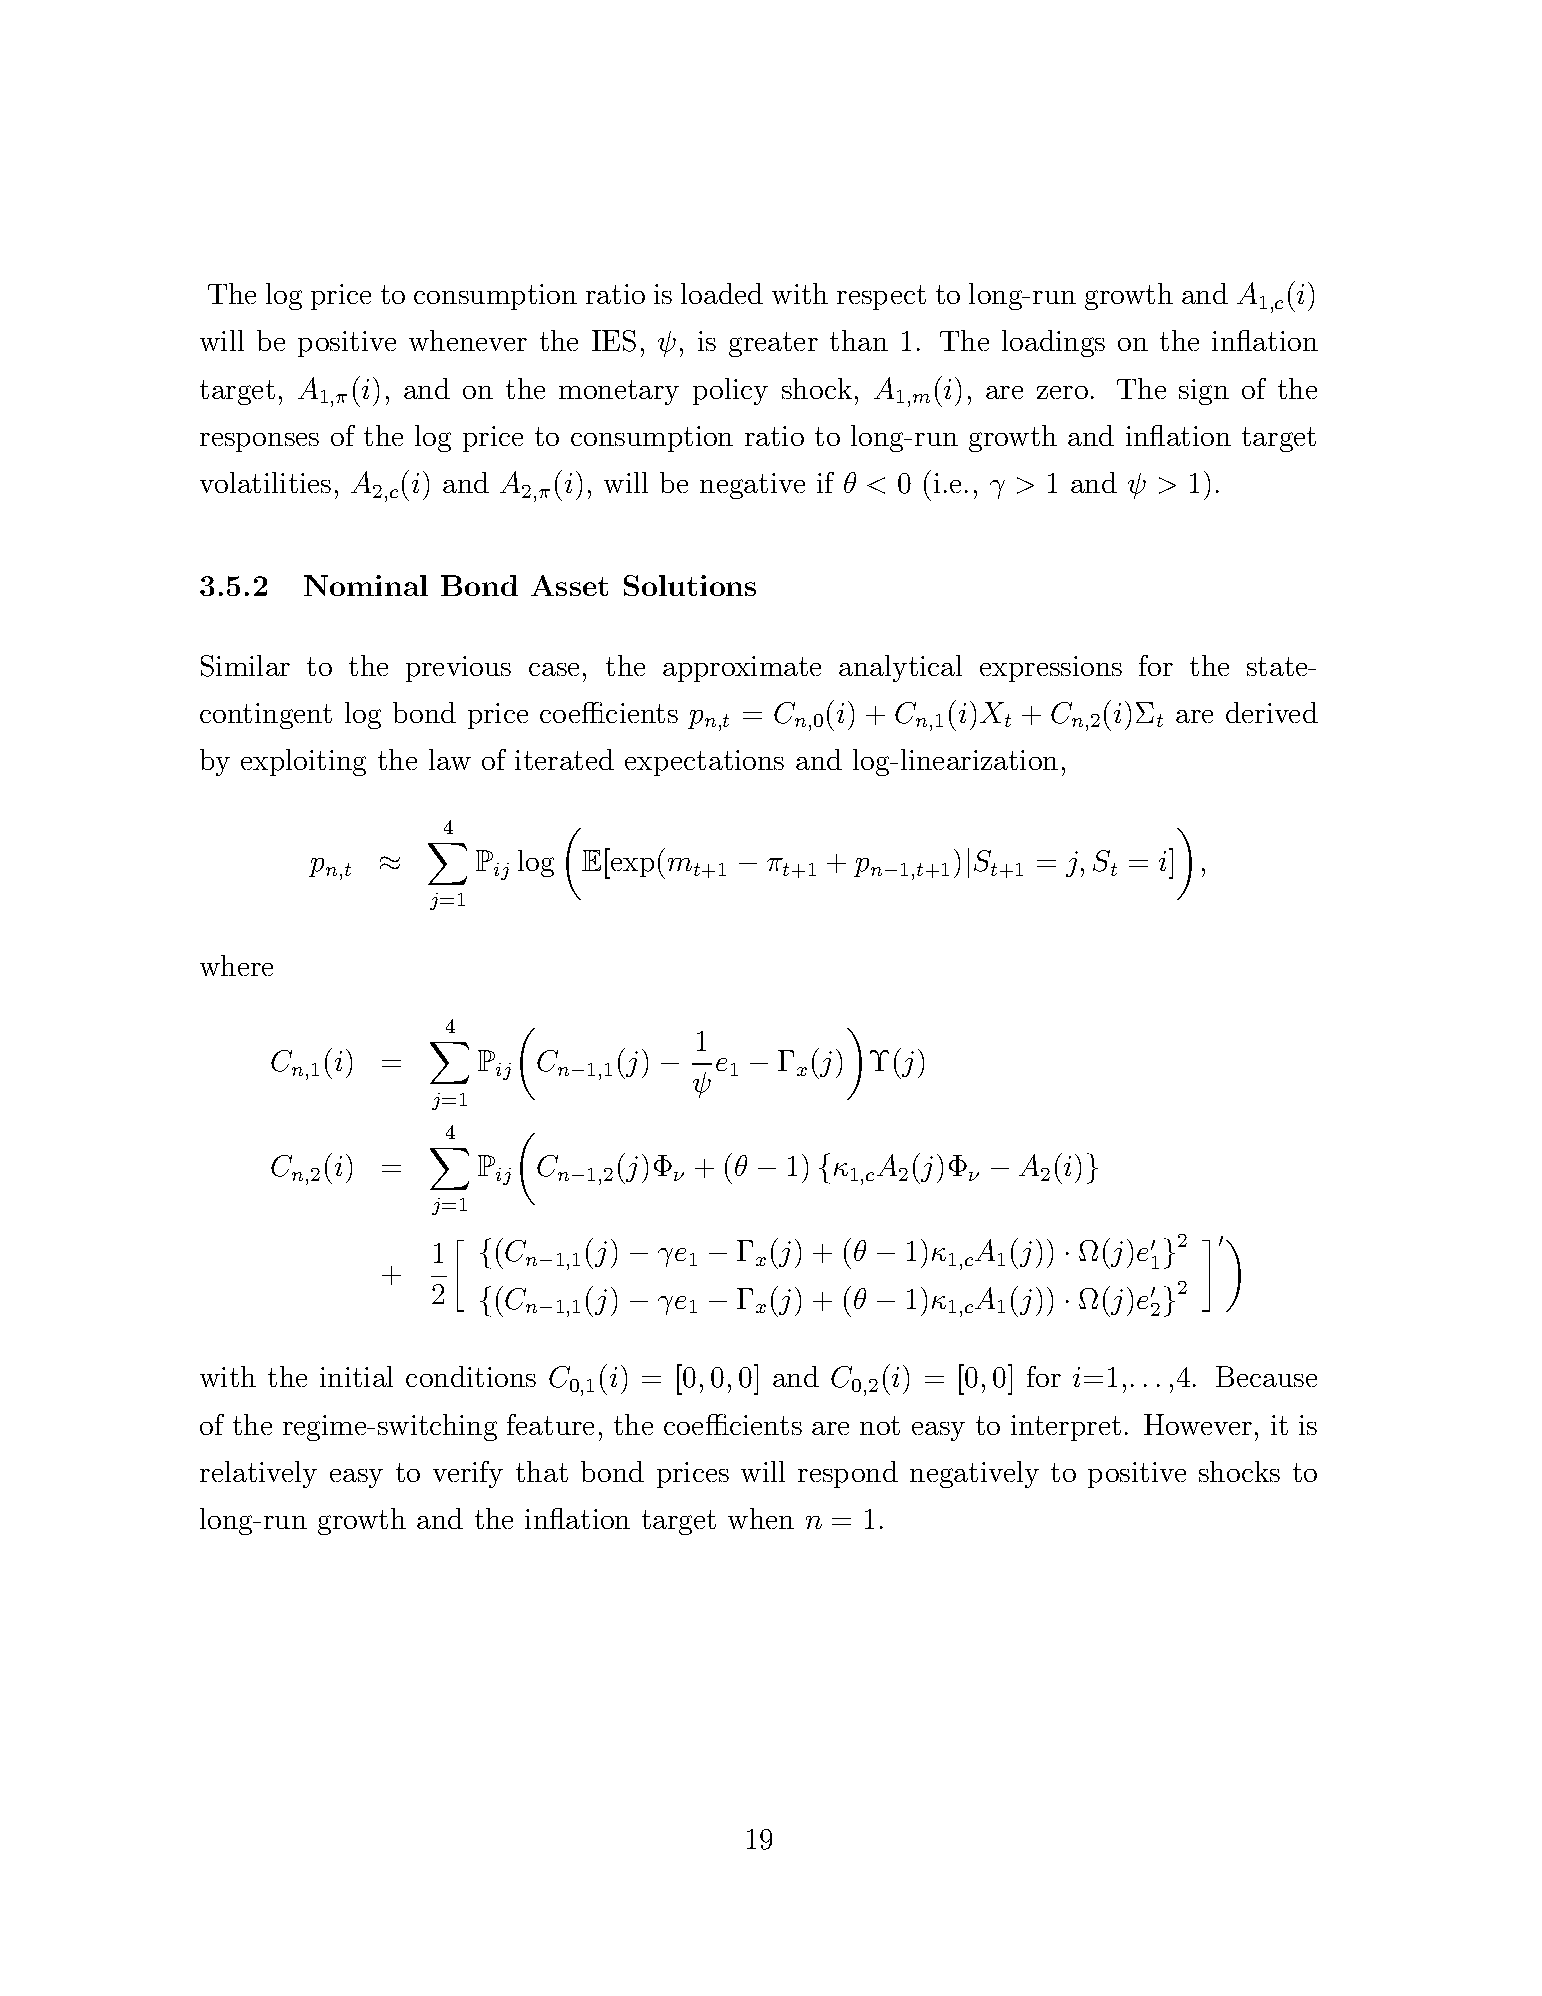  What do you see at coordinates (356, 1376) in the document?
I see `initial` at bounding box center [356, 1376].
